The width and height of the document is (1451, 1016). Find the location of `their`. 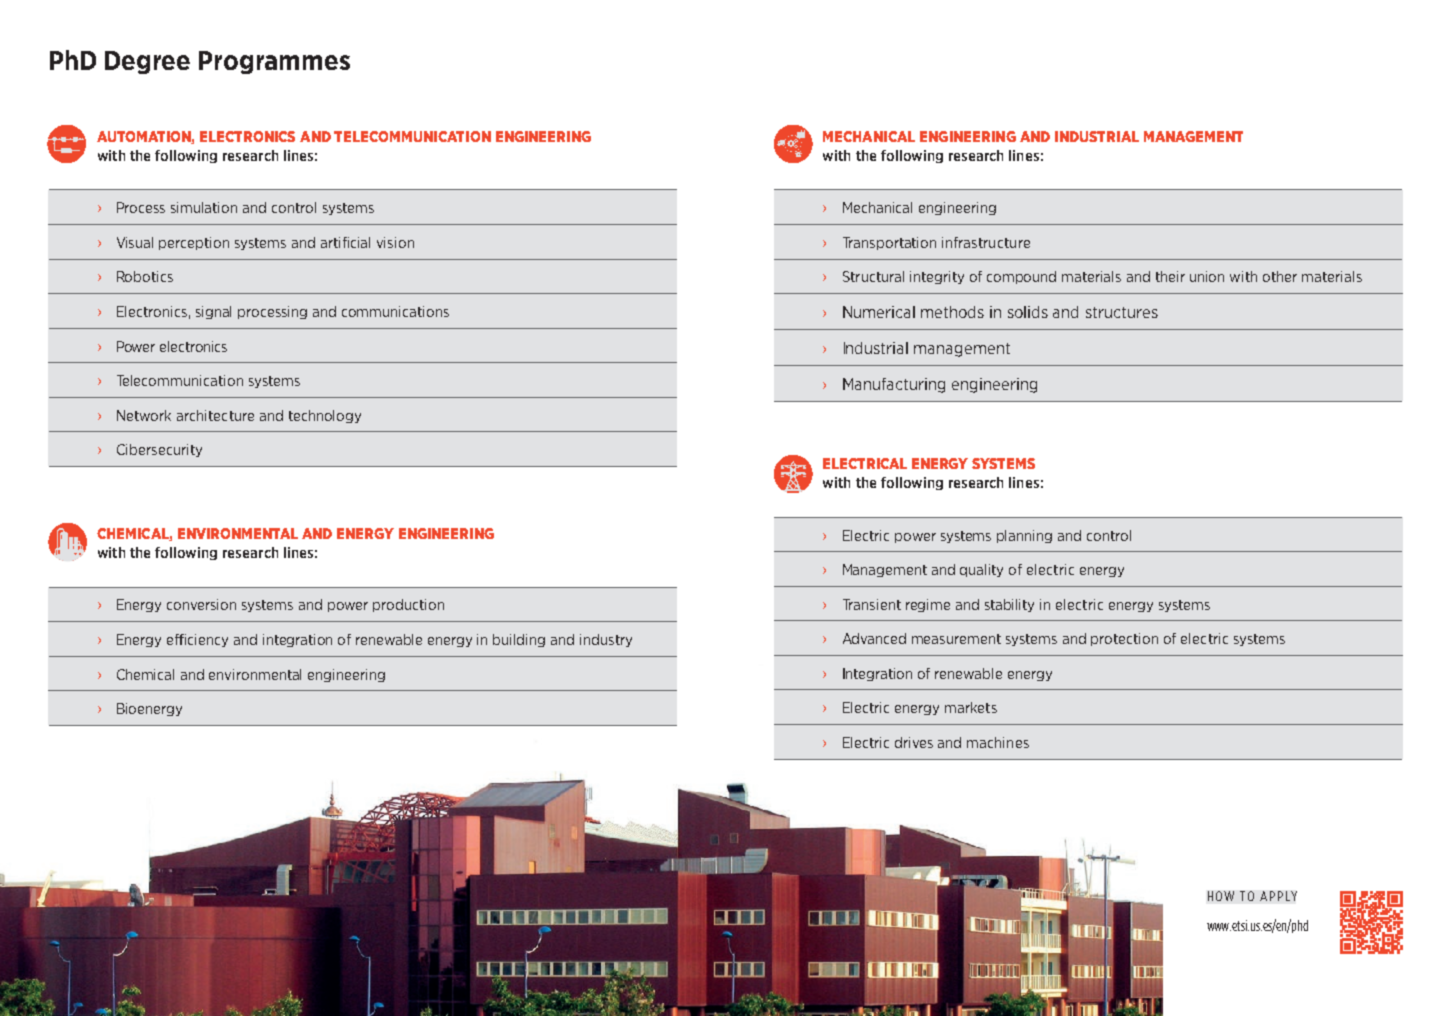

their is located at coordinates (1170, 276).
